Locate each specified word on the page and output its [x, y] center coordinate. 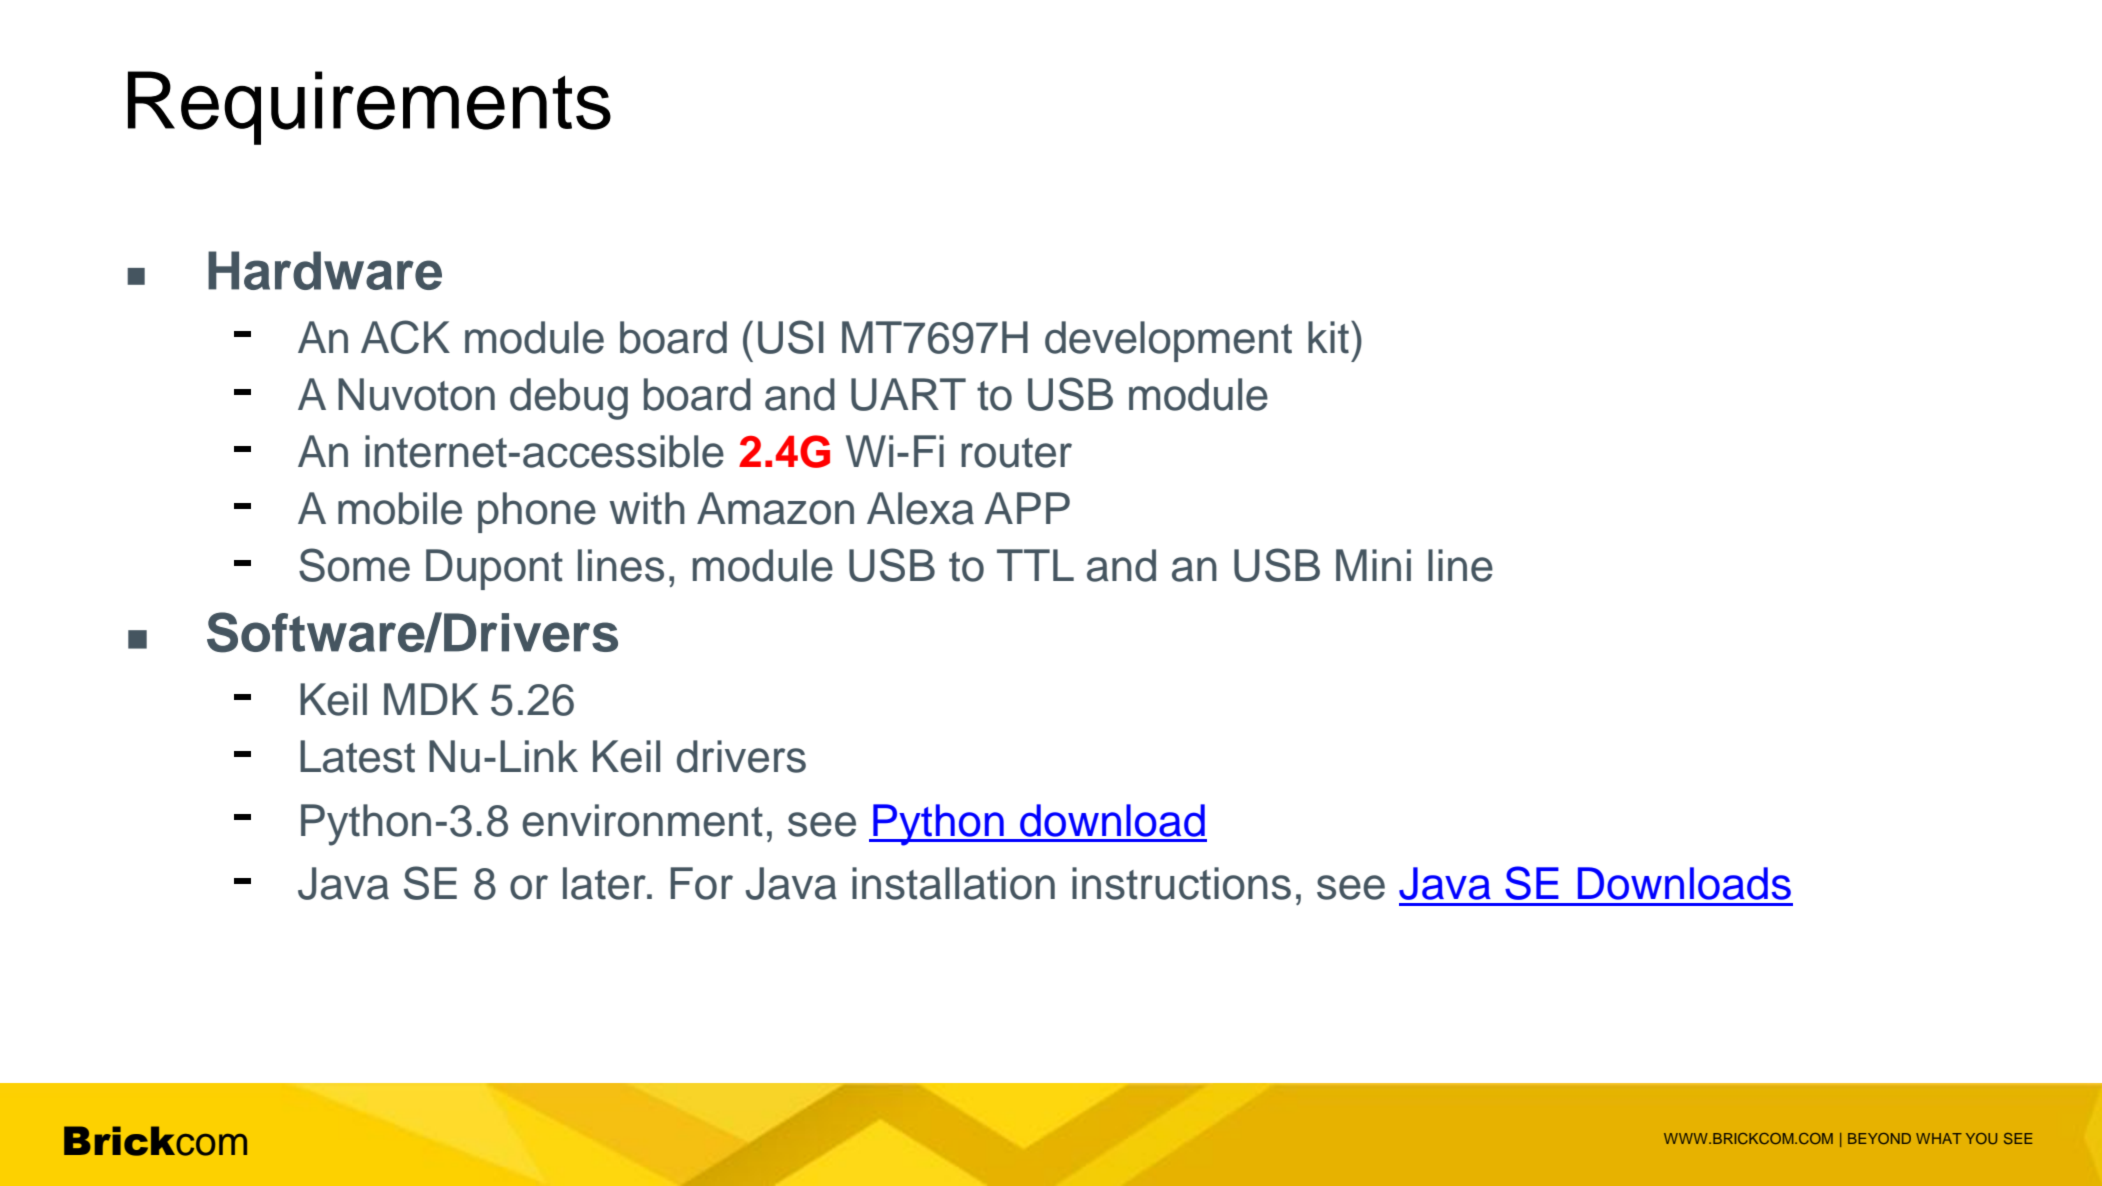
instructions [1181, 883]
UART [908, 394]
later [605, 883]
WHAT [1939, 1138]
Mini [1373, 565]
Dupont [494, 569]
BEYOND [1879, 1138]
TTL [1035, 565]
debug [569, 399]
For [701, 883]
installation [953, 883]
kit [1328, 337]
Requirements [369, 108]
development [1168, 341]
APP [1027, 508]
